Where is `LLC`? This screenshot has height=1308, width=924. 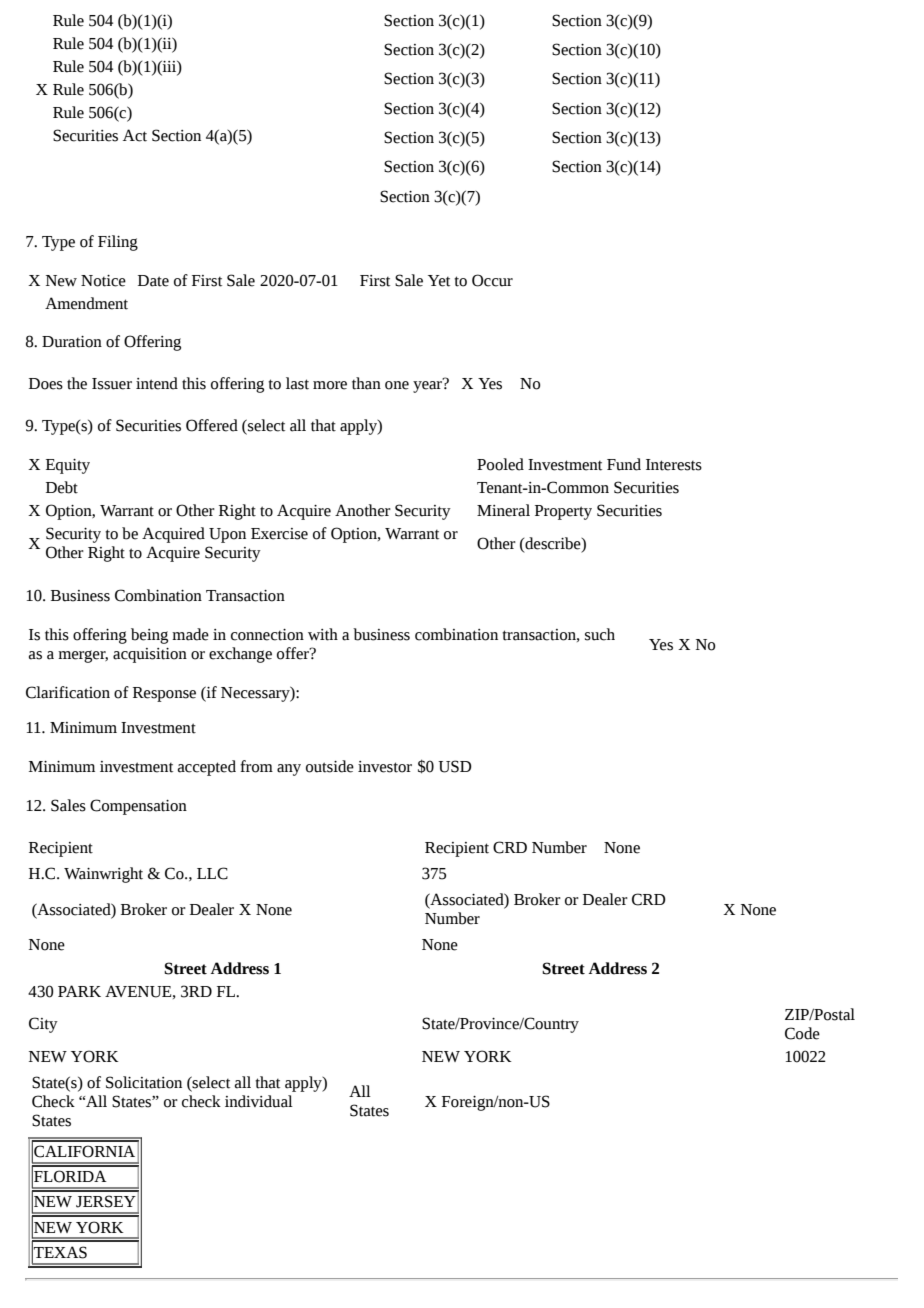
LLC is located at coordinates (212, 873).
